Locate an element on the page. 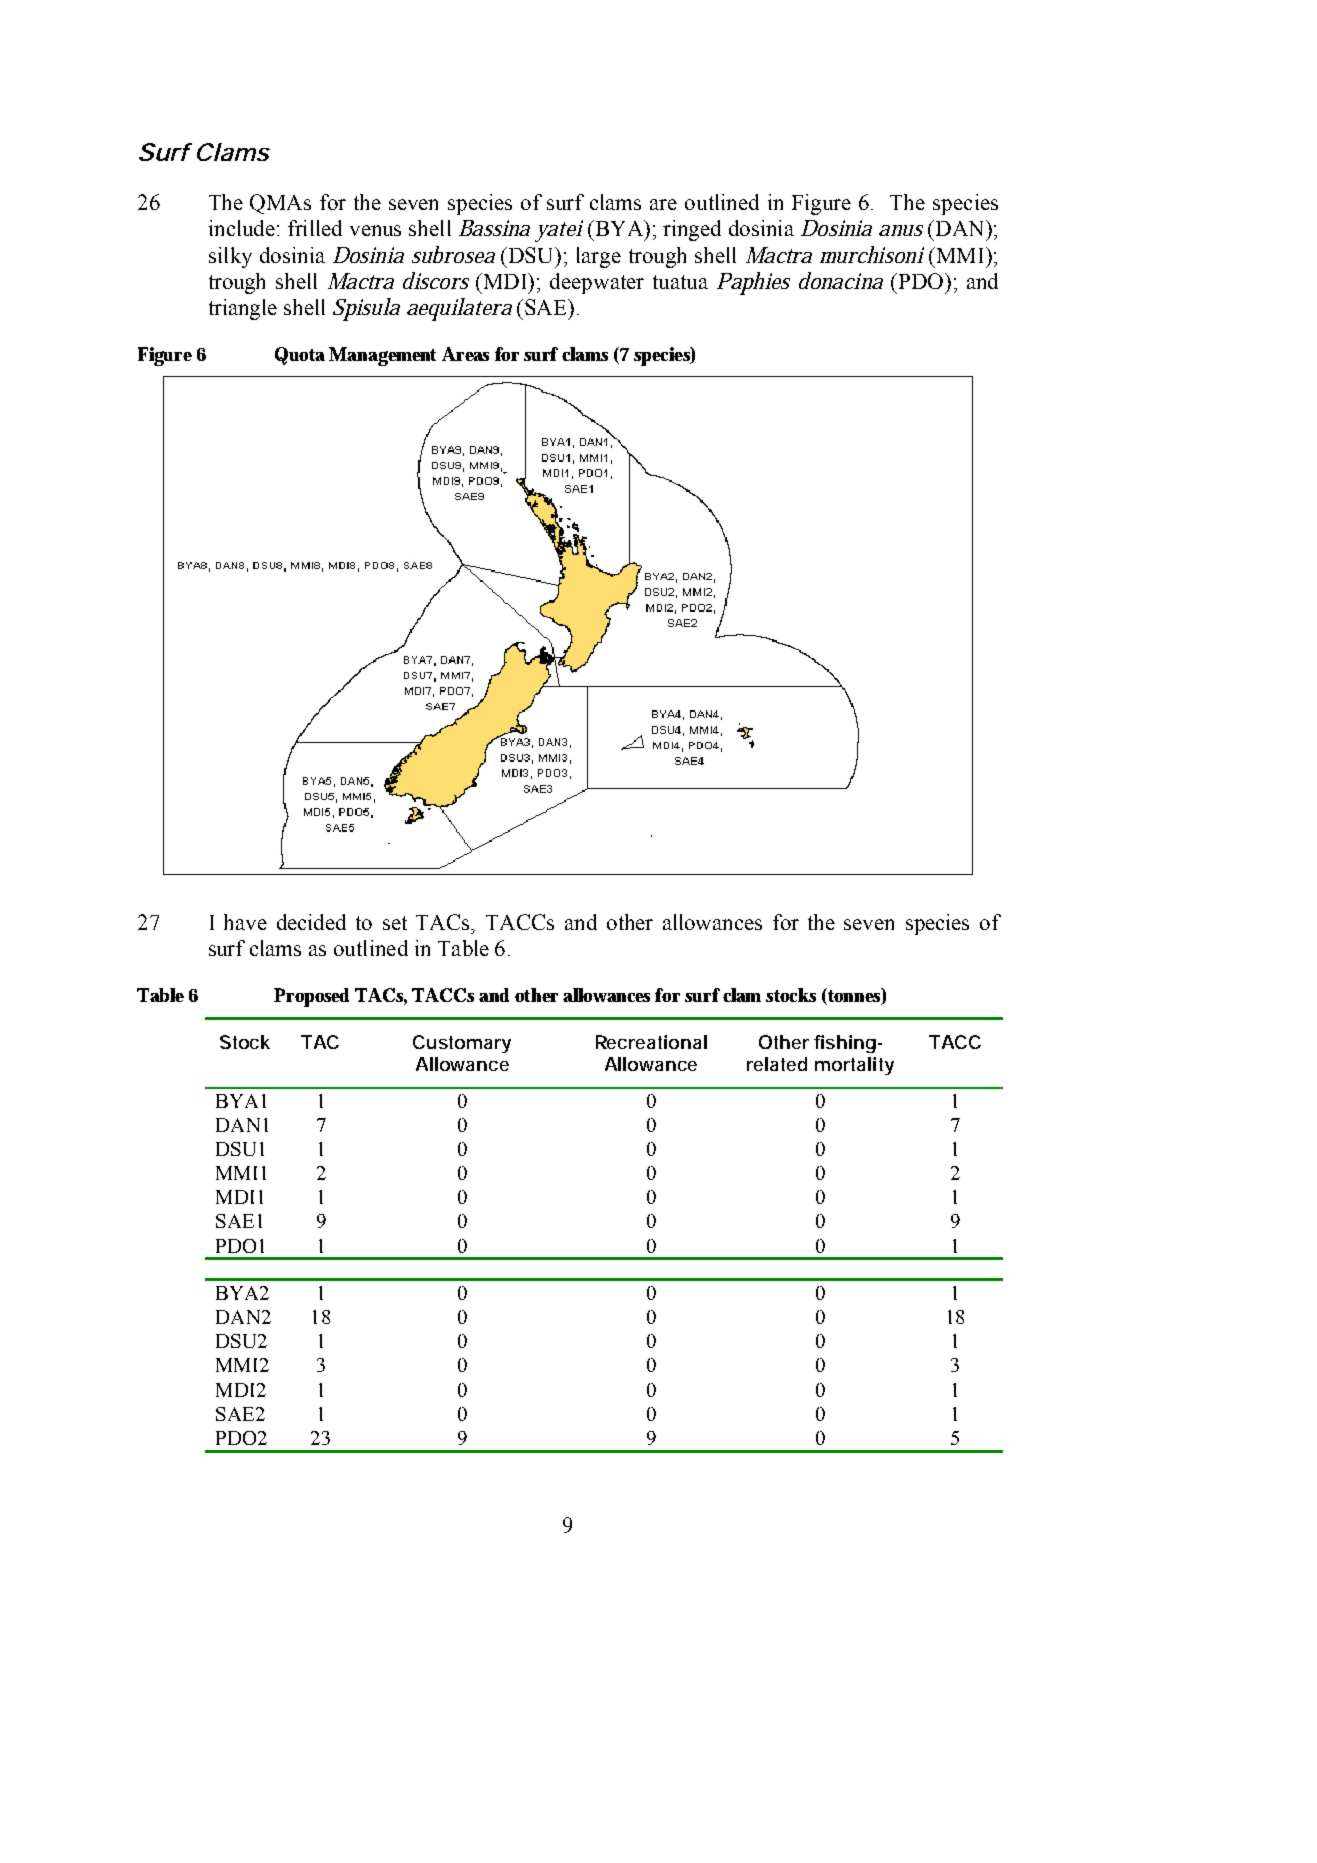 This document has height=1863, width=1317. Quota is located at coordinates (300, 356).
